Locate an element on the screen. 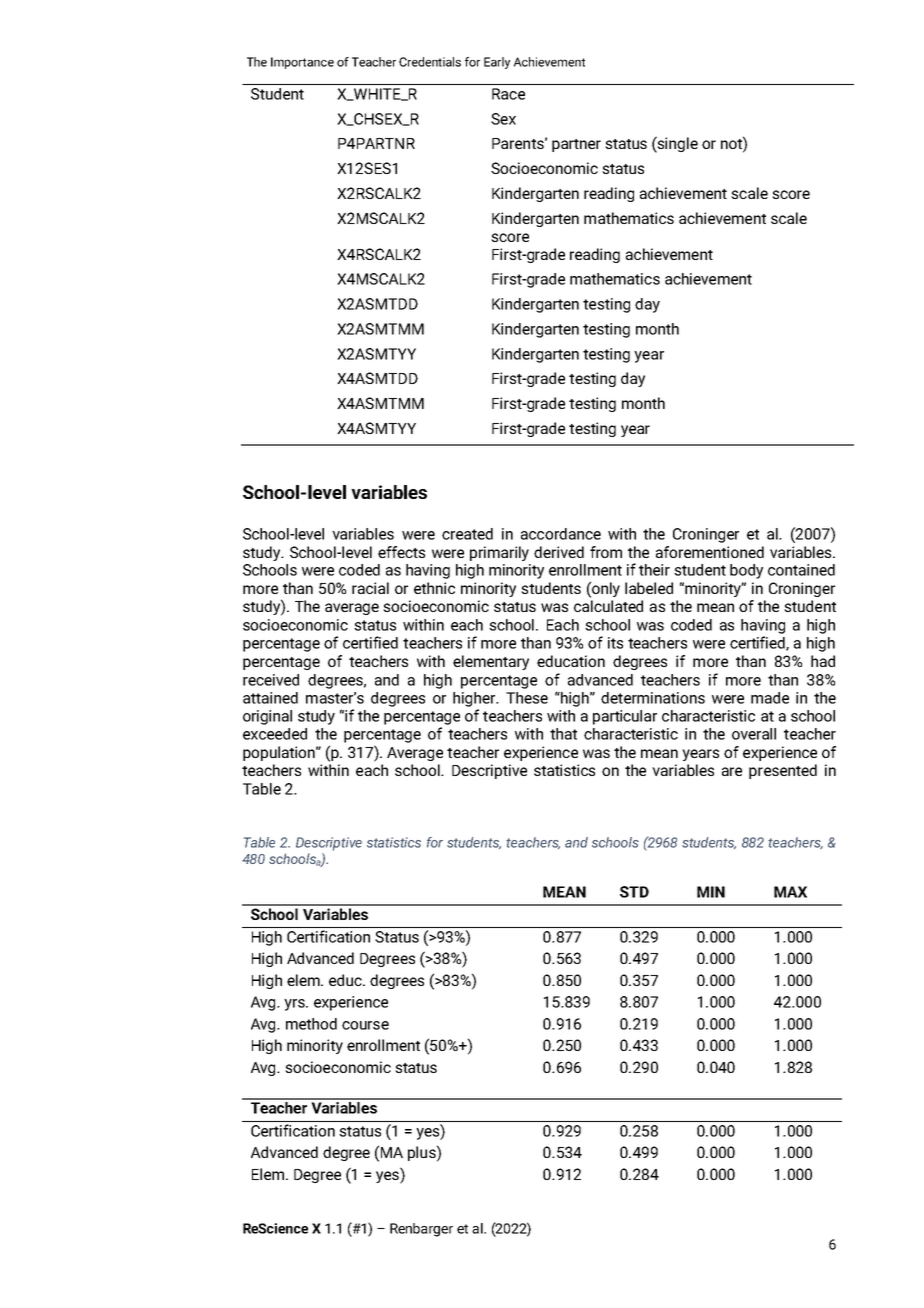 This screenshot has height=1308, width=924. method is located at coordinates (311, 1024).
